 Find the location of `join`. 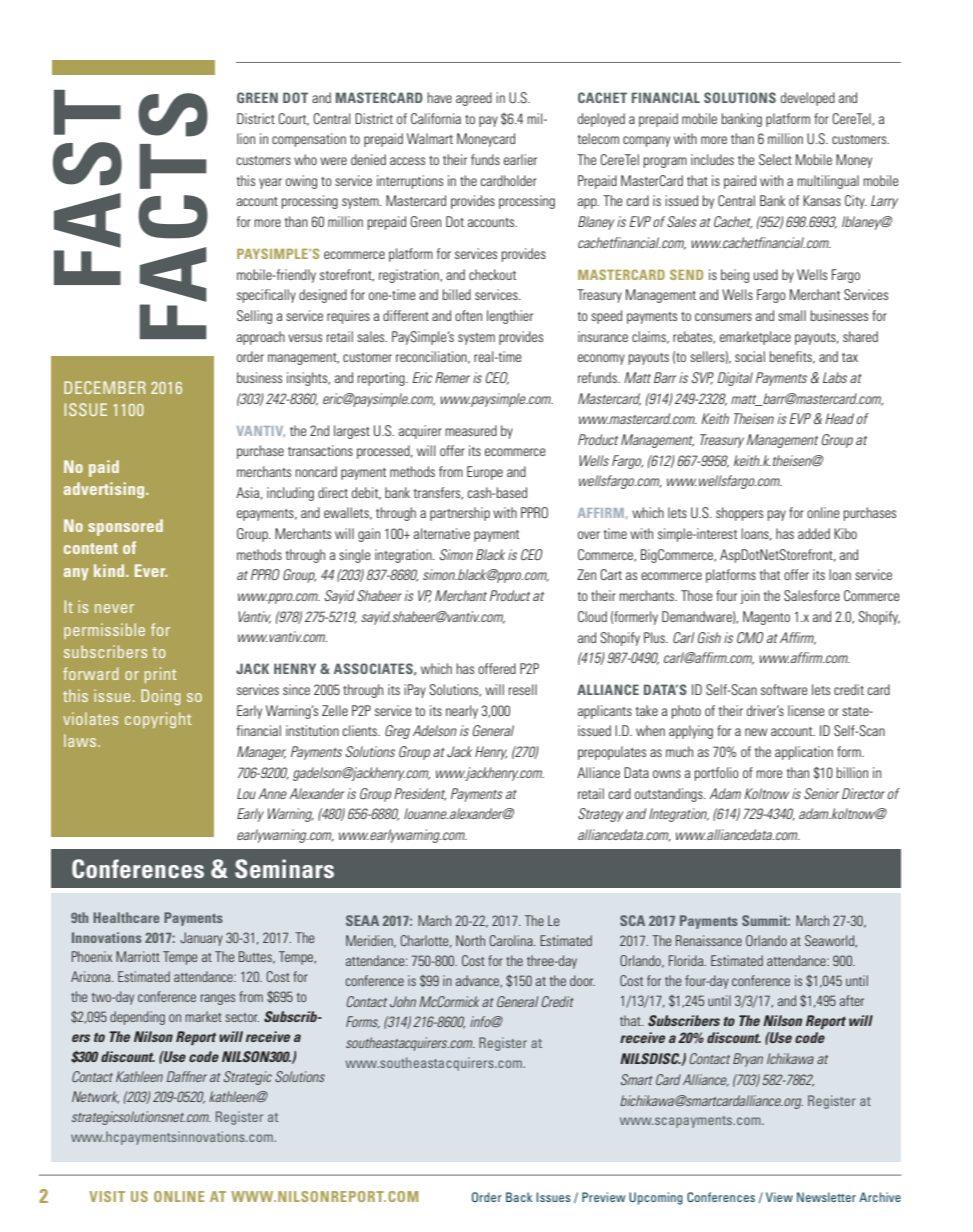

join is located at coordinates (750, 597).
